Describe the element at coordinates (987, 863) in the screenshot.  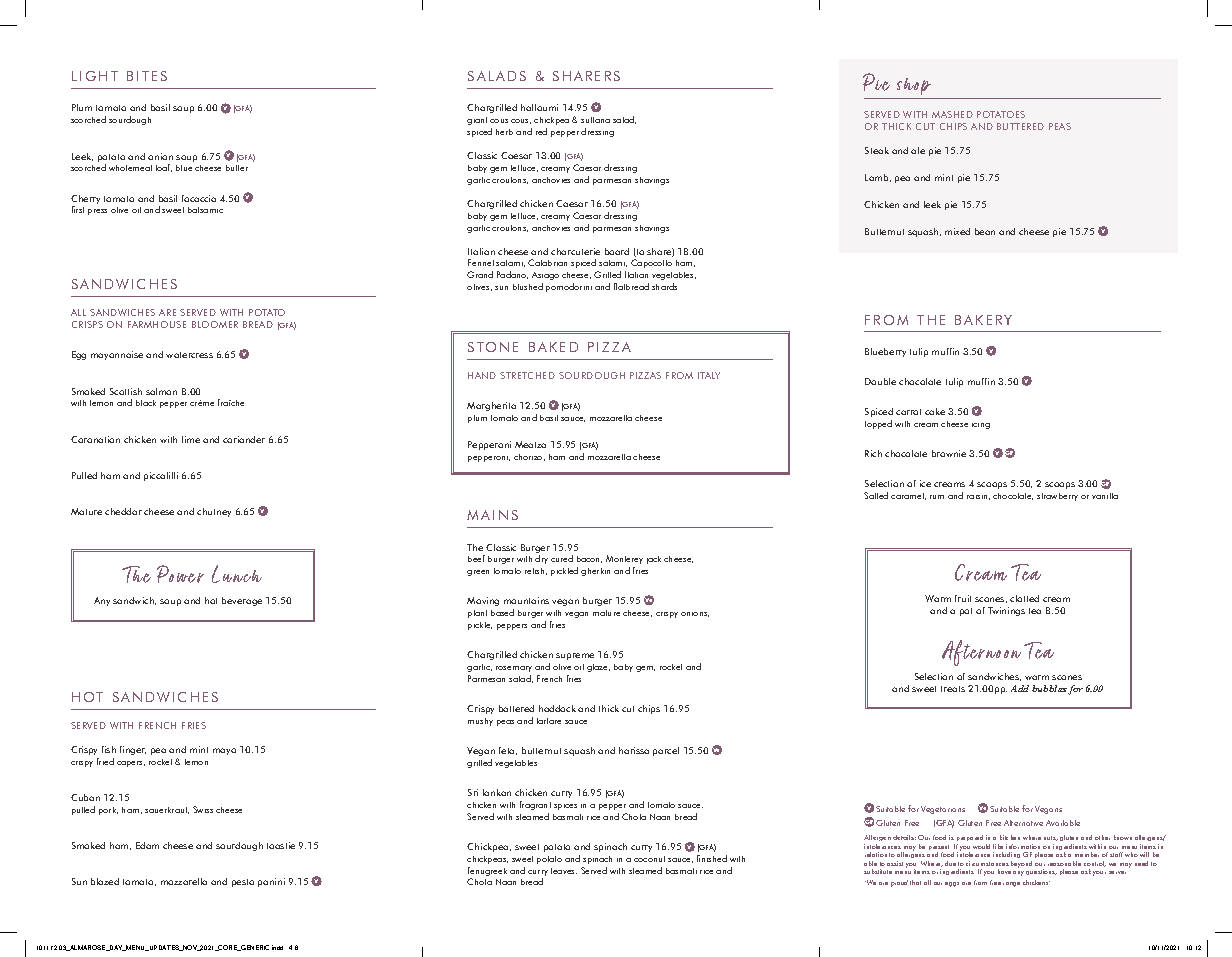
I see `circumstances` at that location.
